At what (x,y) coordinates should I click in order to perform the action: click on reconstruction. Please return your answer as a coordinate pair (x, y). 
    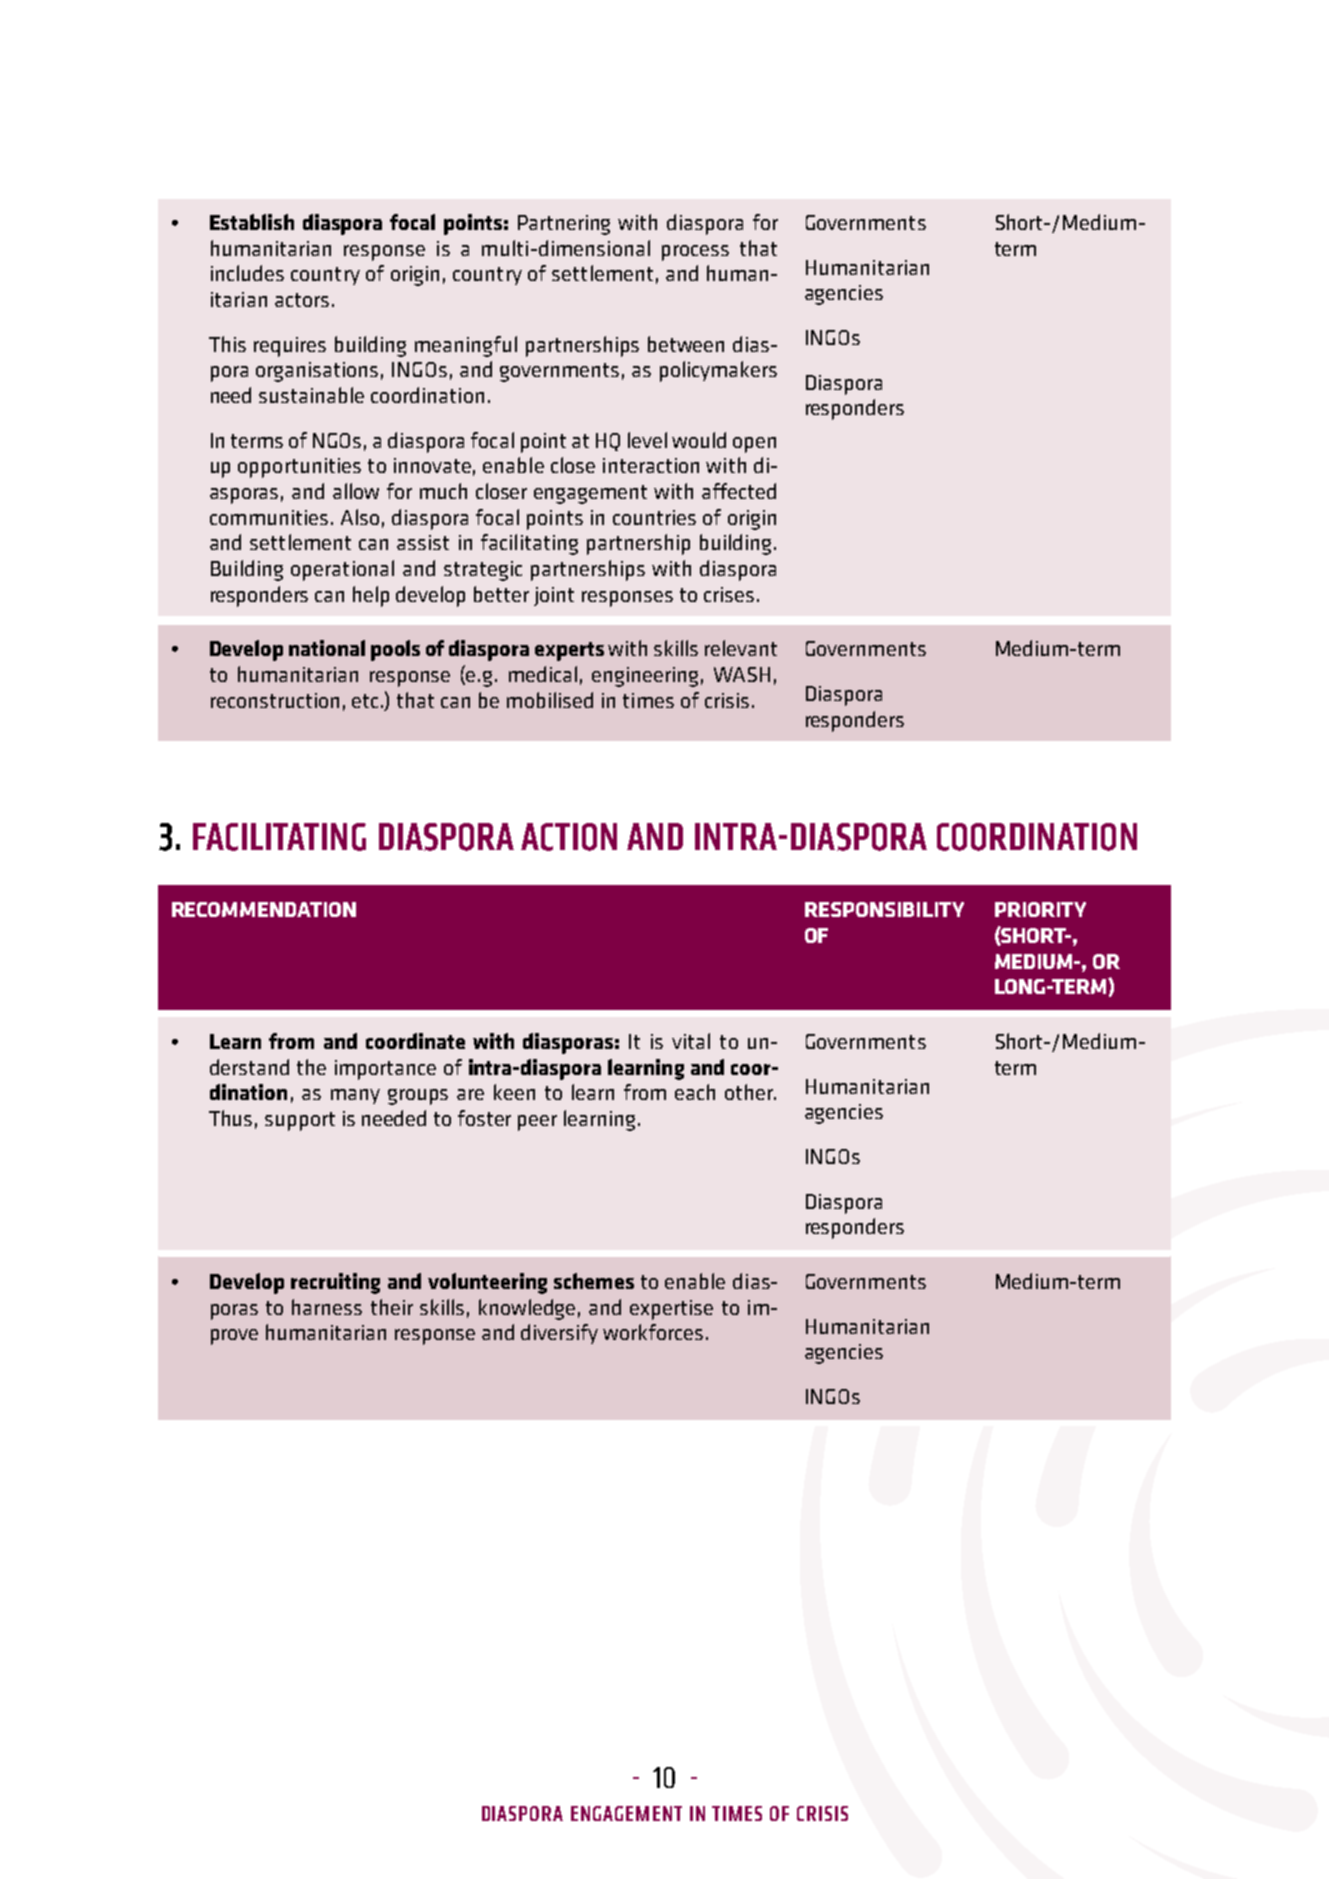
    Looking at the image, I should click on (275, 700).
